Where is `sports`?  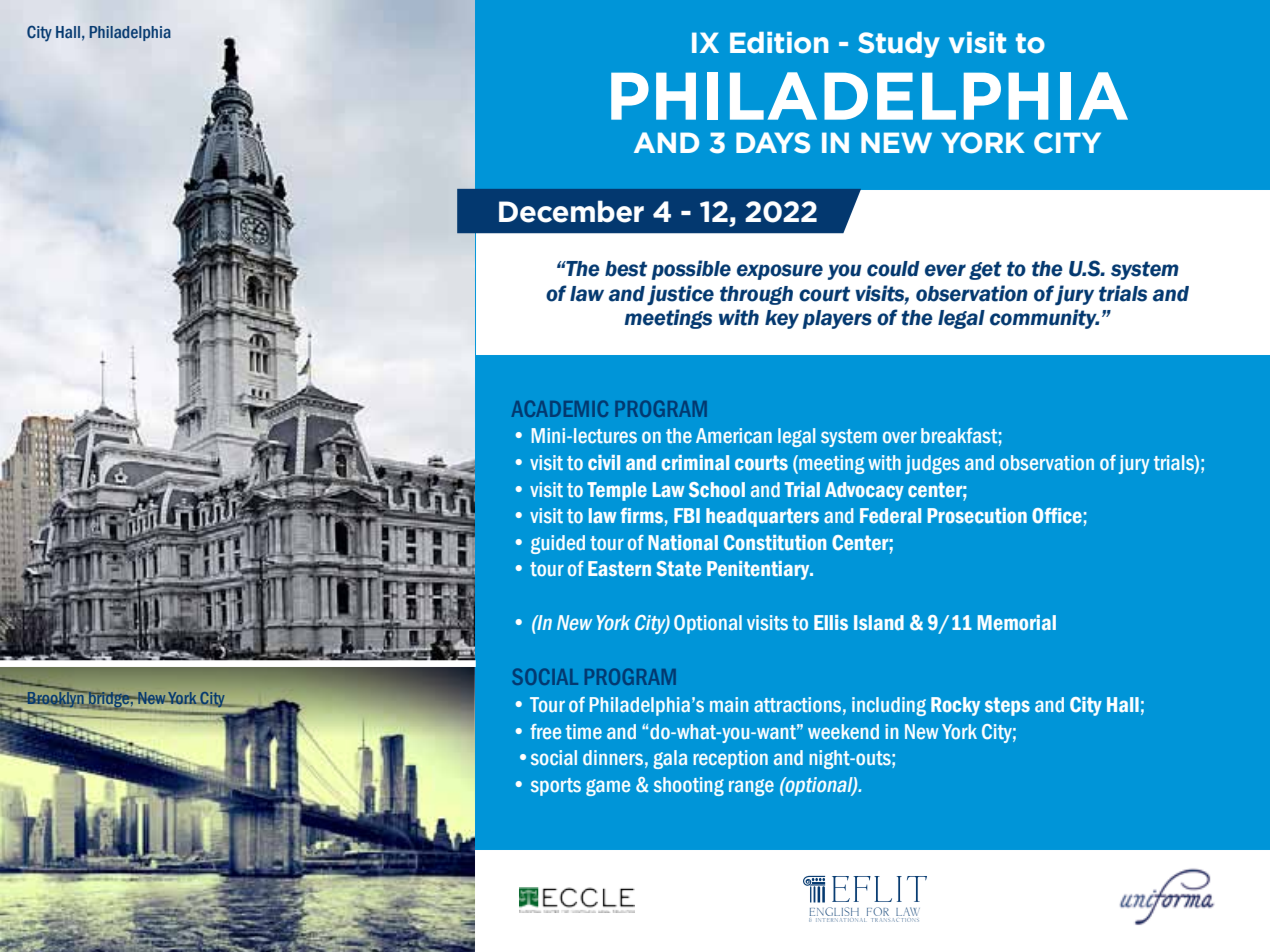
sports is located at coordinates (556, 787).
